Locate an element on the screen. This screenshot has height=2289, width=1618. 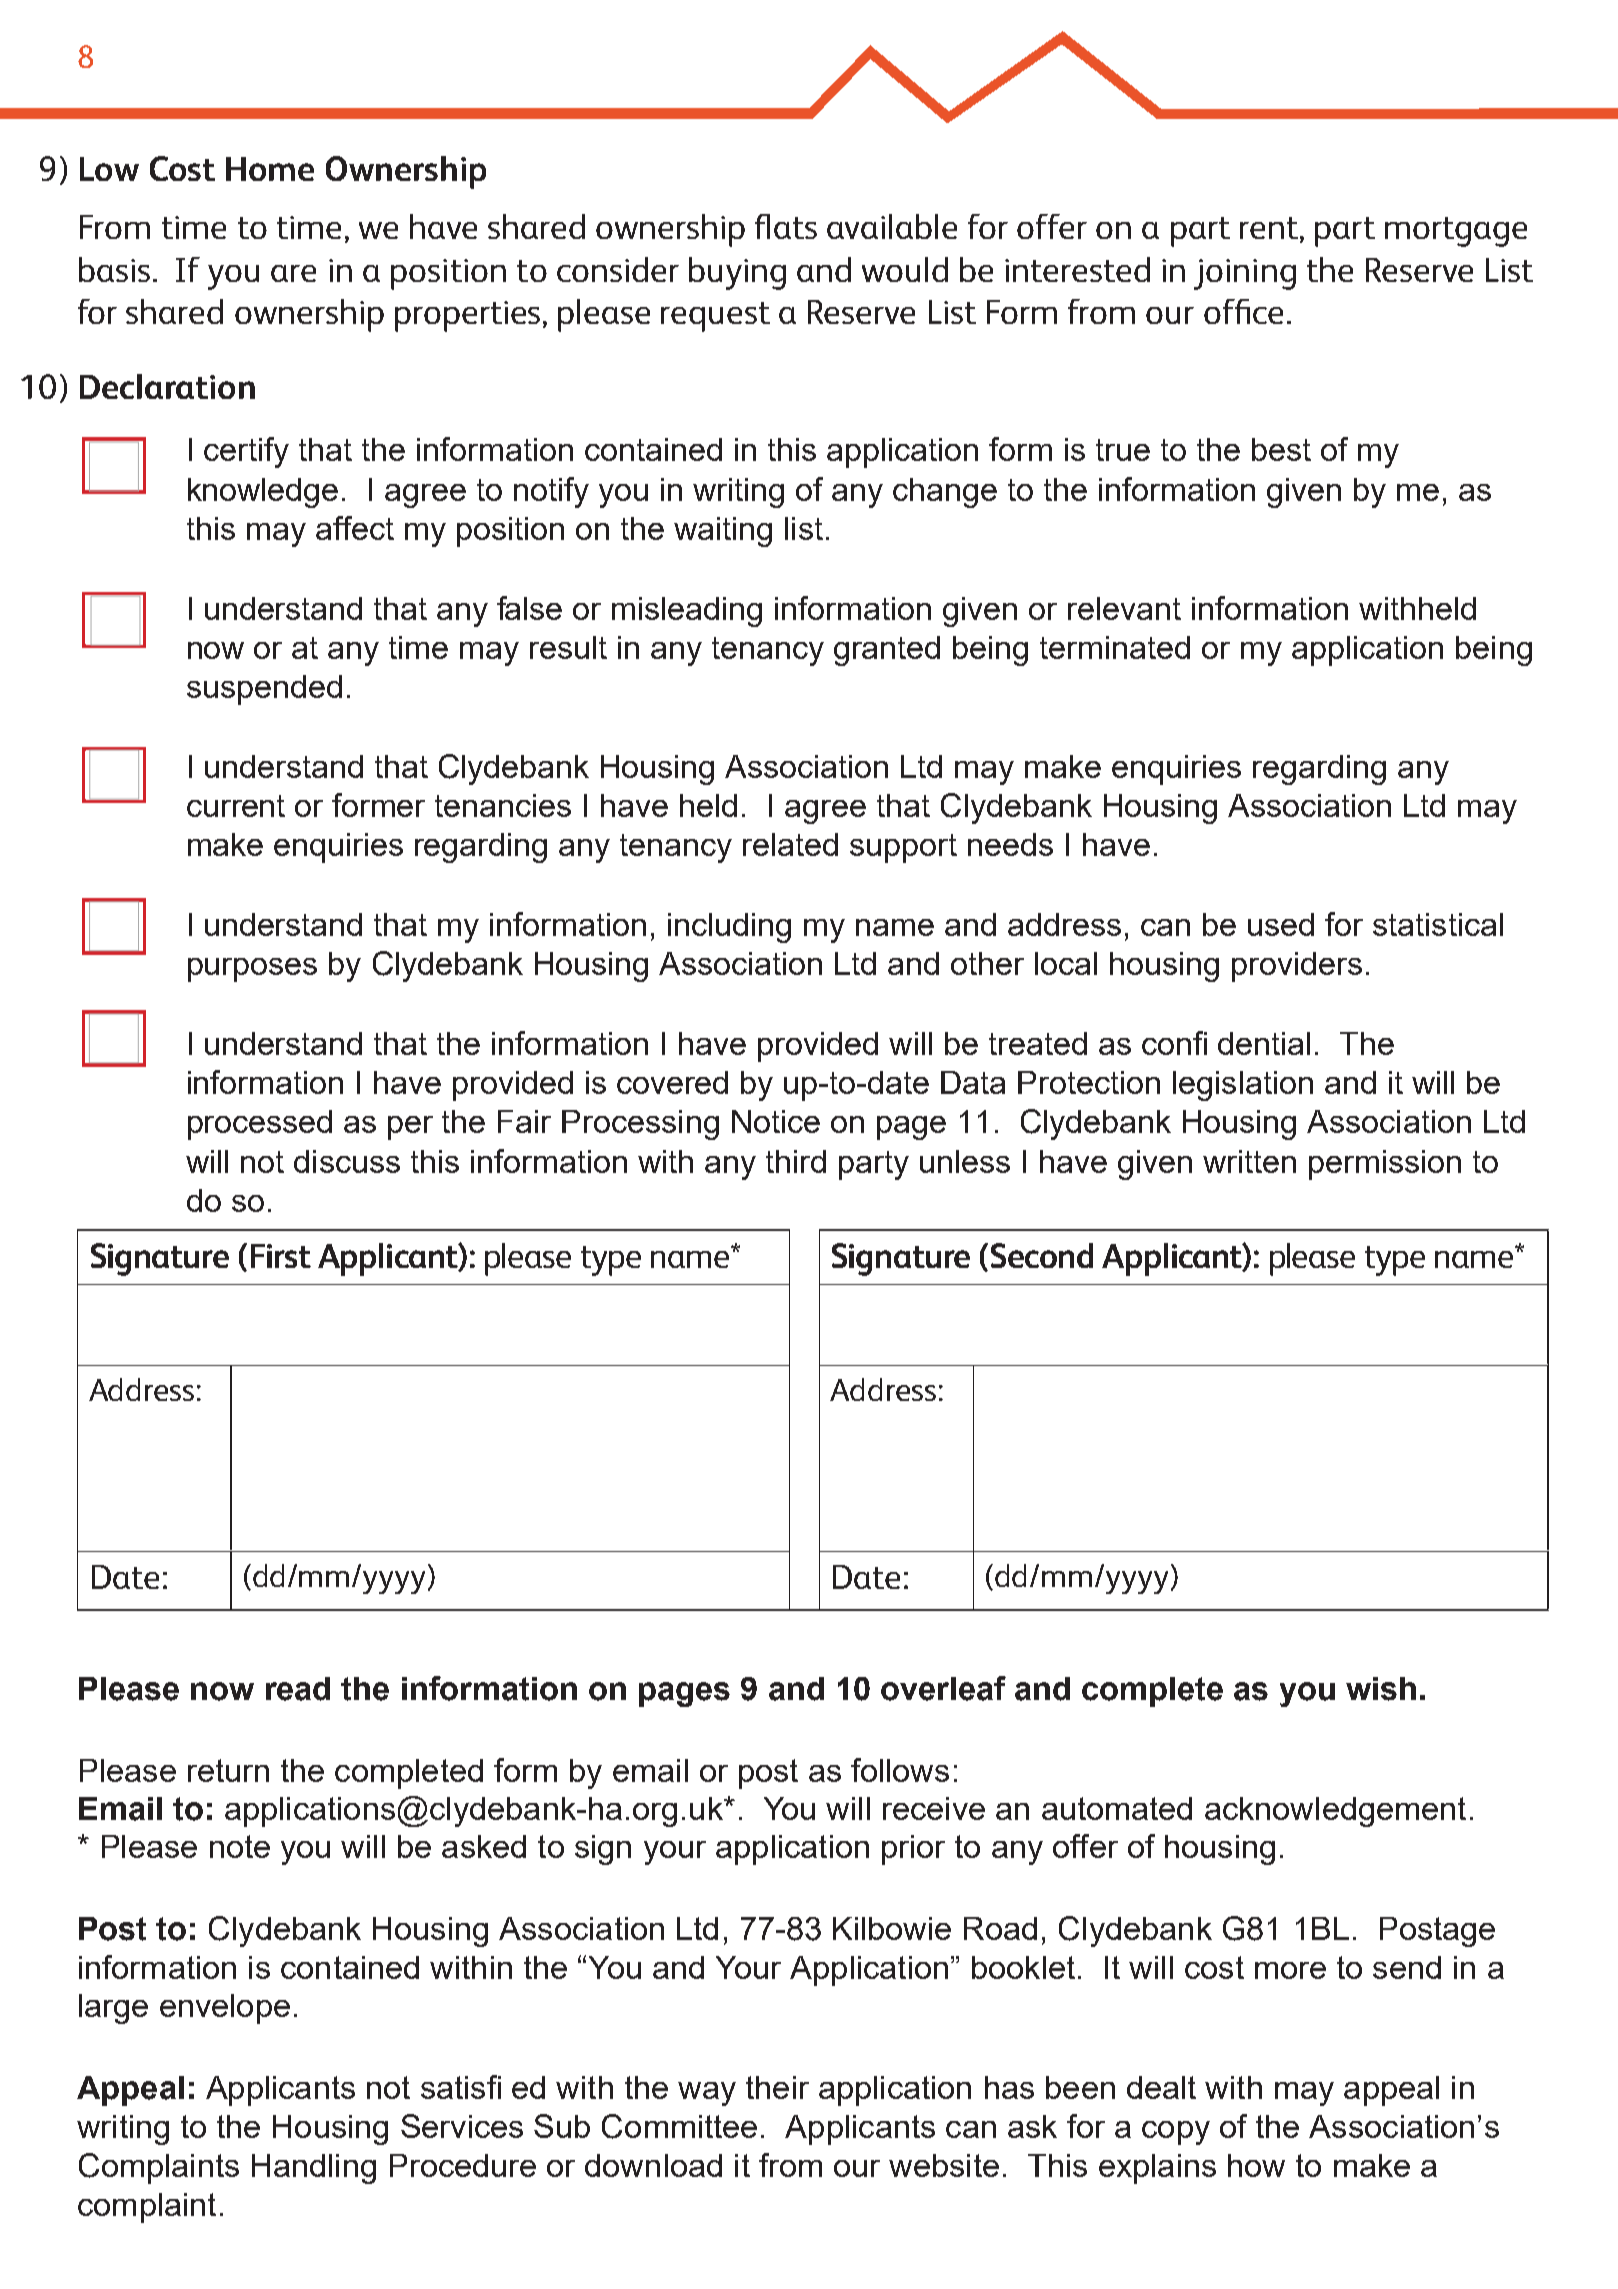
Home is located at coordinates (270, 169).
